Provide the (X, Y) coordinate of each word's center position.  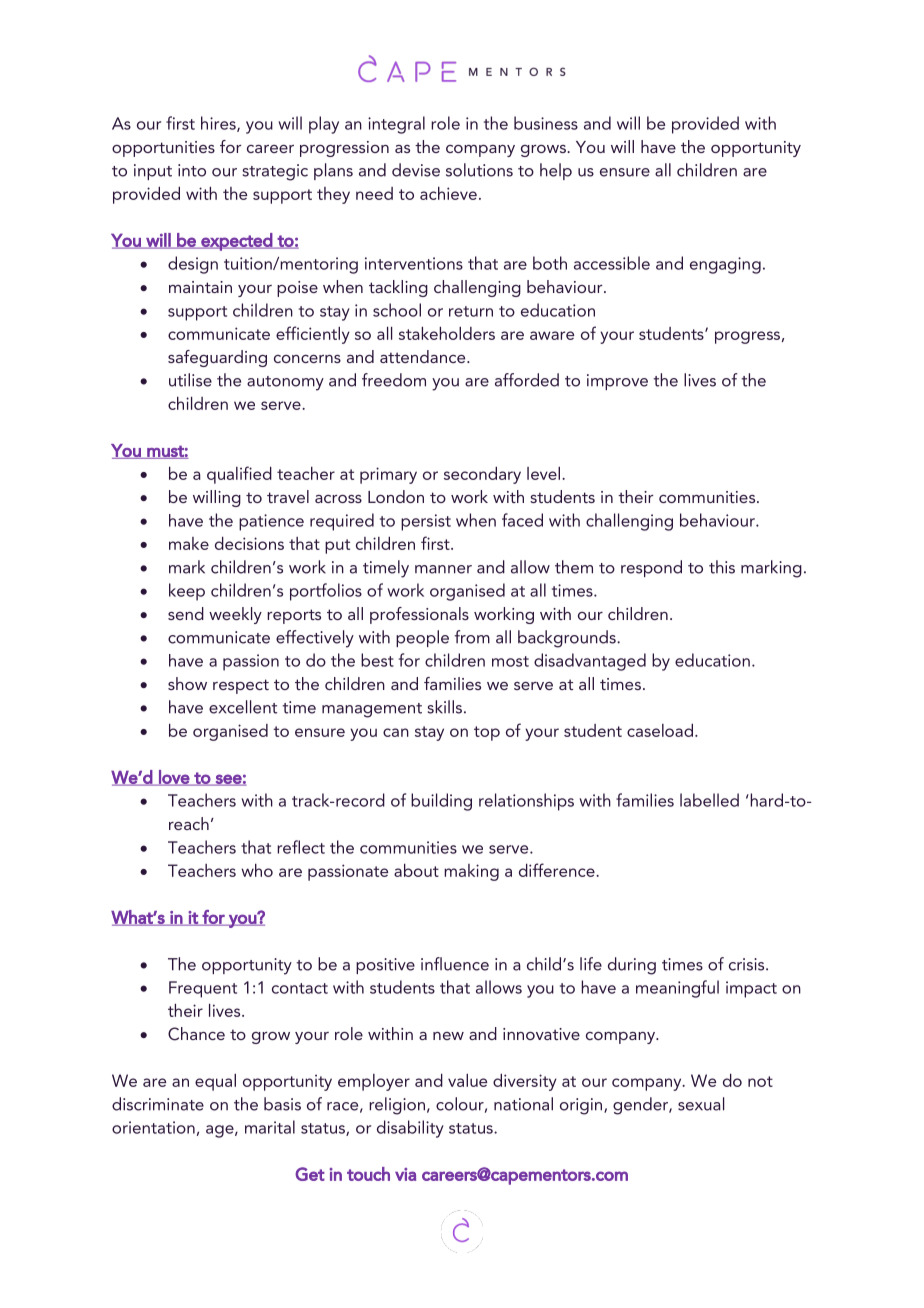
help (556, 171)
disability (410, 1129)
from (472, 637)
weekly (235, 615)
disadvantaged (590, 662)
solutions (479, 170)
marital (270, 1127)
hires (219, 124)
